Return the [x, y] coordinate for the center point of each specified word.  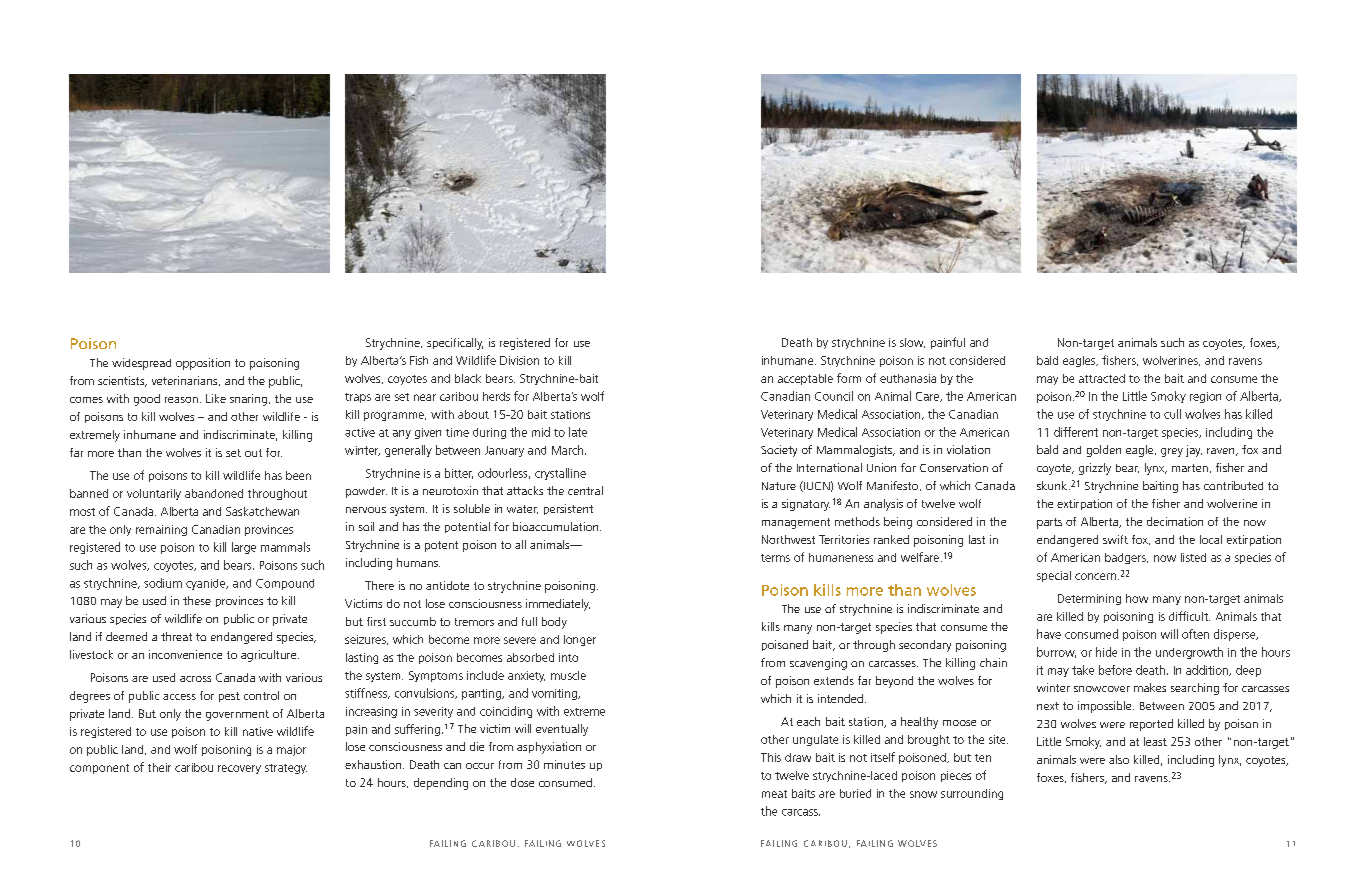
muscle [568, 675]
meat [774, 794]
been [298, 475]
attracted [1102, 378]
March [569, 450]
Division [519, 360]
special [1054, 576]
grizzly [1095, 469]
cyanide [207, 584]
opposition [203, 364]
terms [775, 558]
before [1115, 670]
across [195, 679]
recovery [239, 769]
